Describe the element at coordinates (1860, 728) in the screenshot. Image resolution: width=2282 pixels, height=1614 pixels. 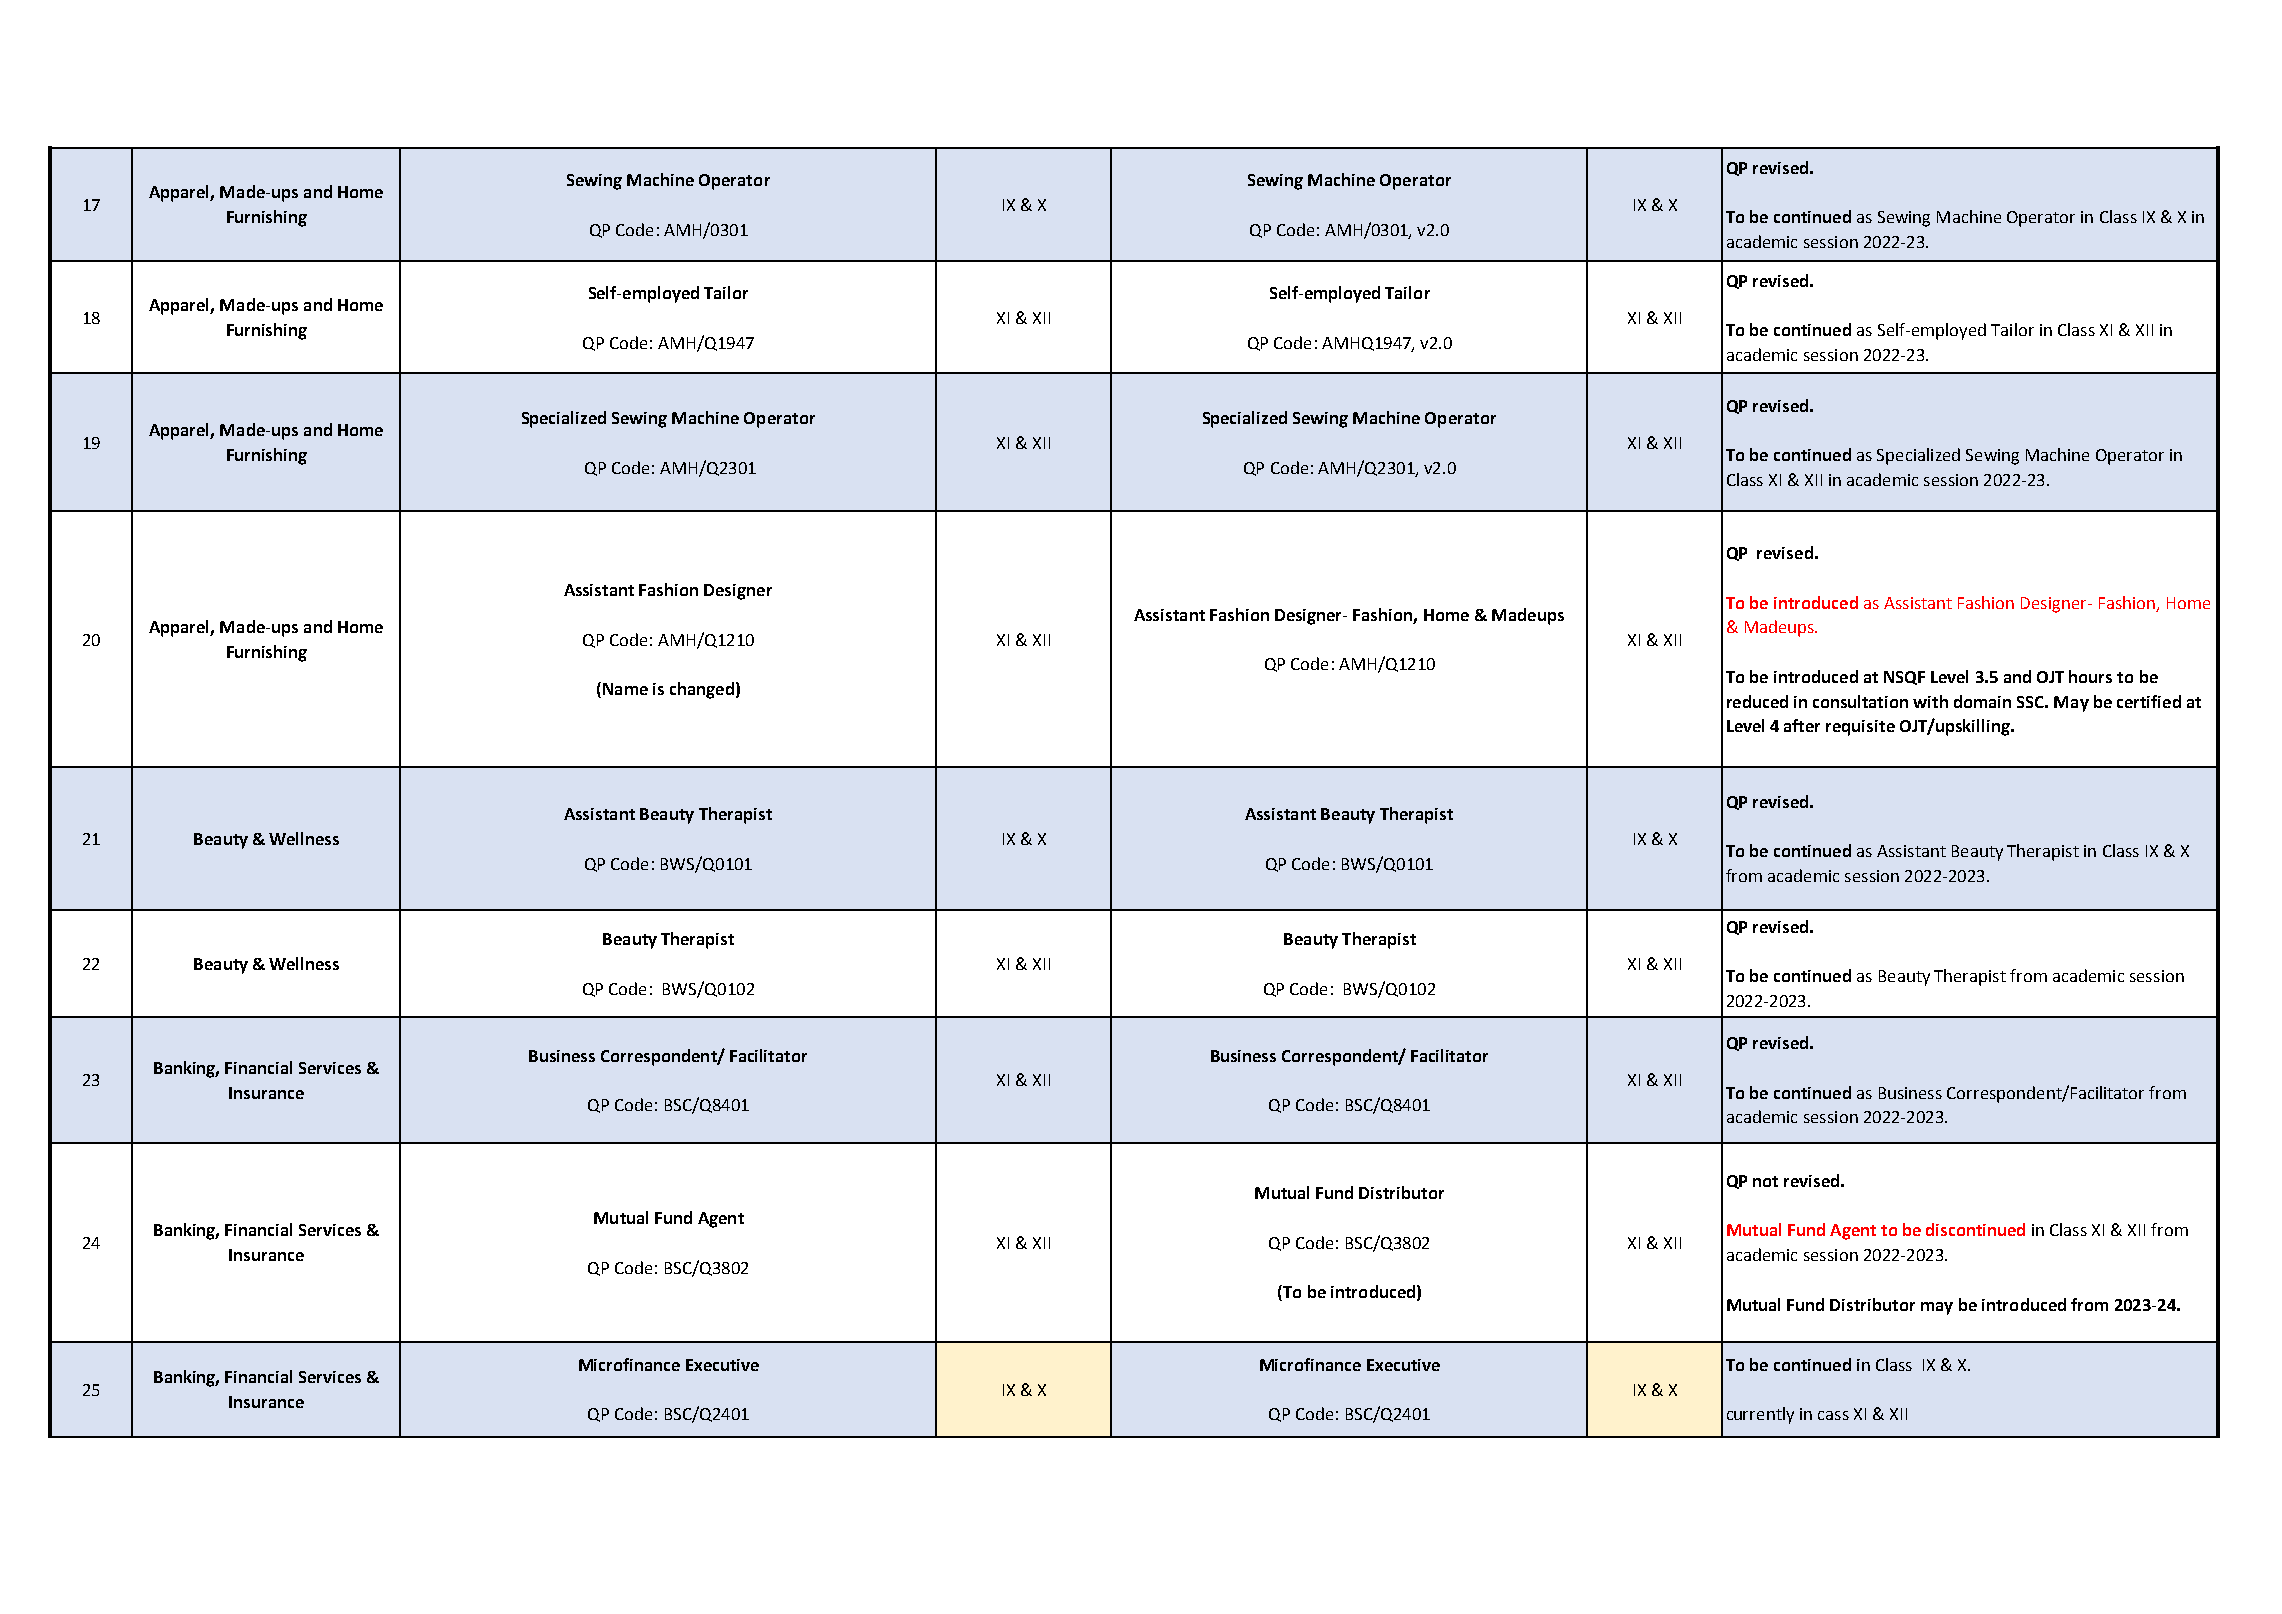
I see `requisite` at that location.
